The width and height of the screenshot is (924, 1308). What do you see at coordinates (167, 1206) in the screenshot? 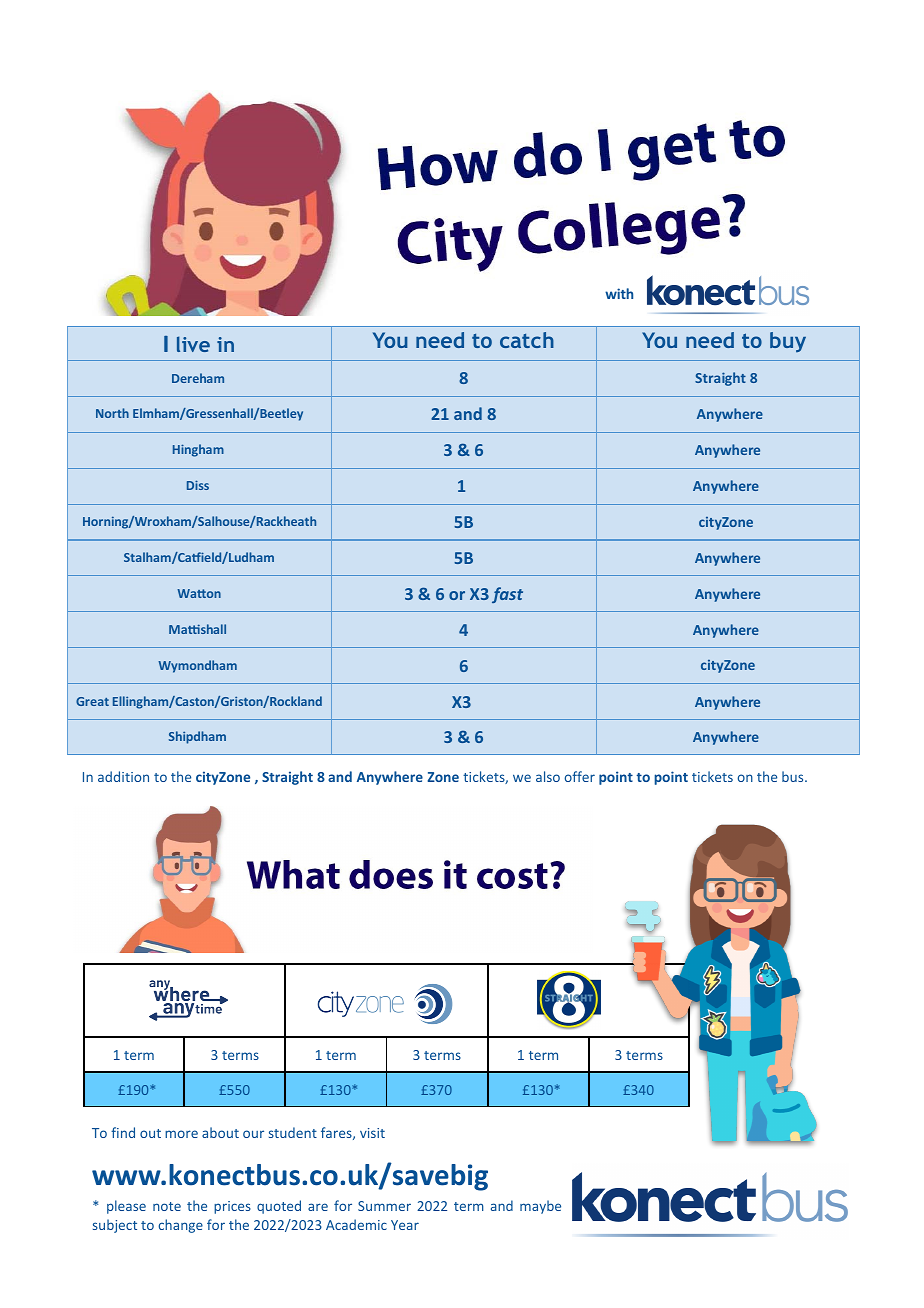
I see `note` at bounding box center [167, 1206].
